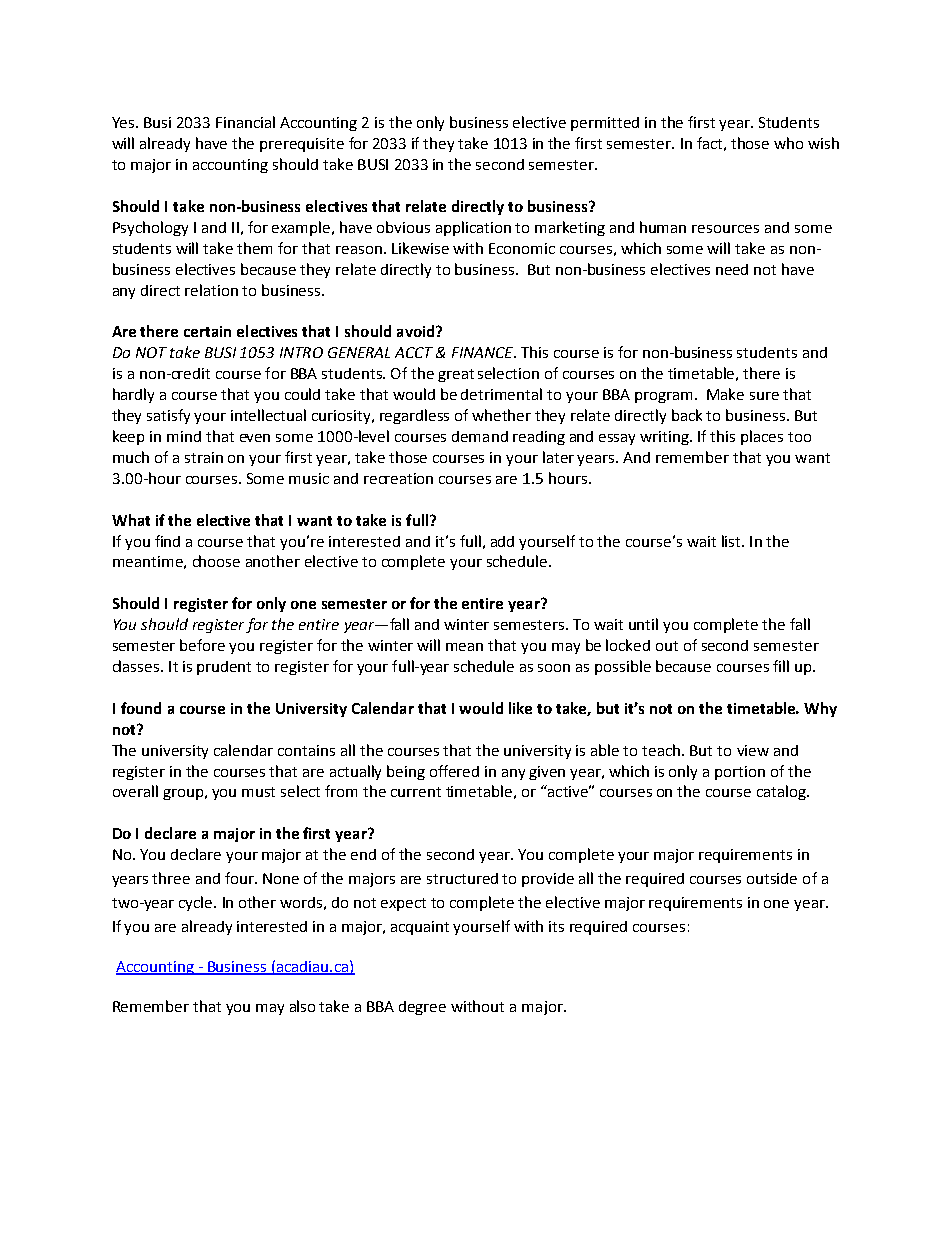  Describe the element at coordinates (732, 541) in the image. I see `list` at that location.
